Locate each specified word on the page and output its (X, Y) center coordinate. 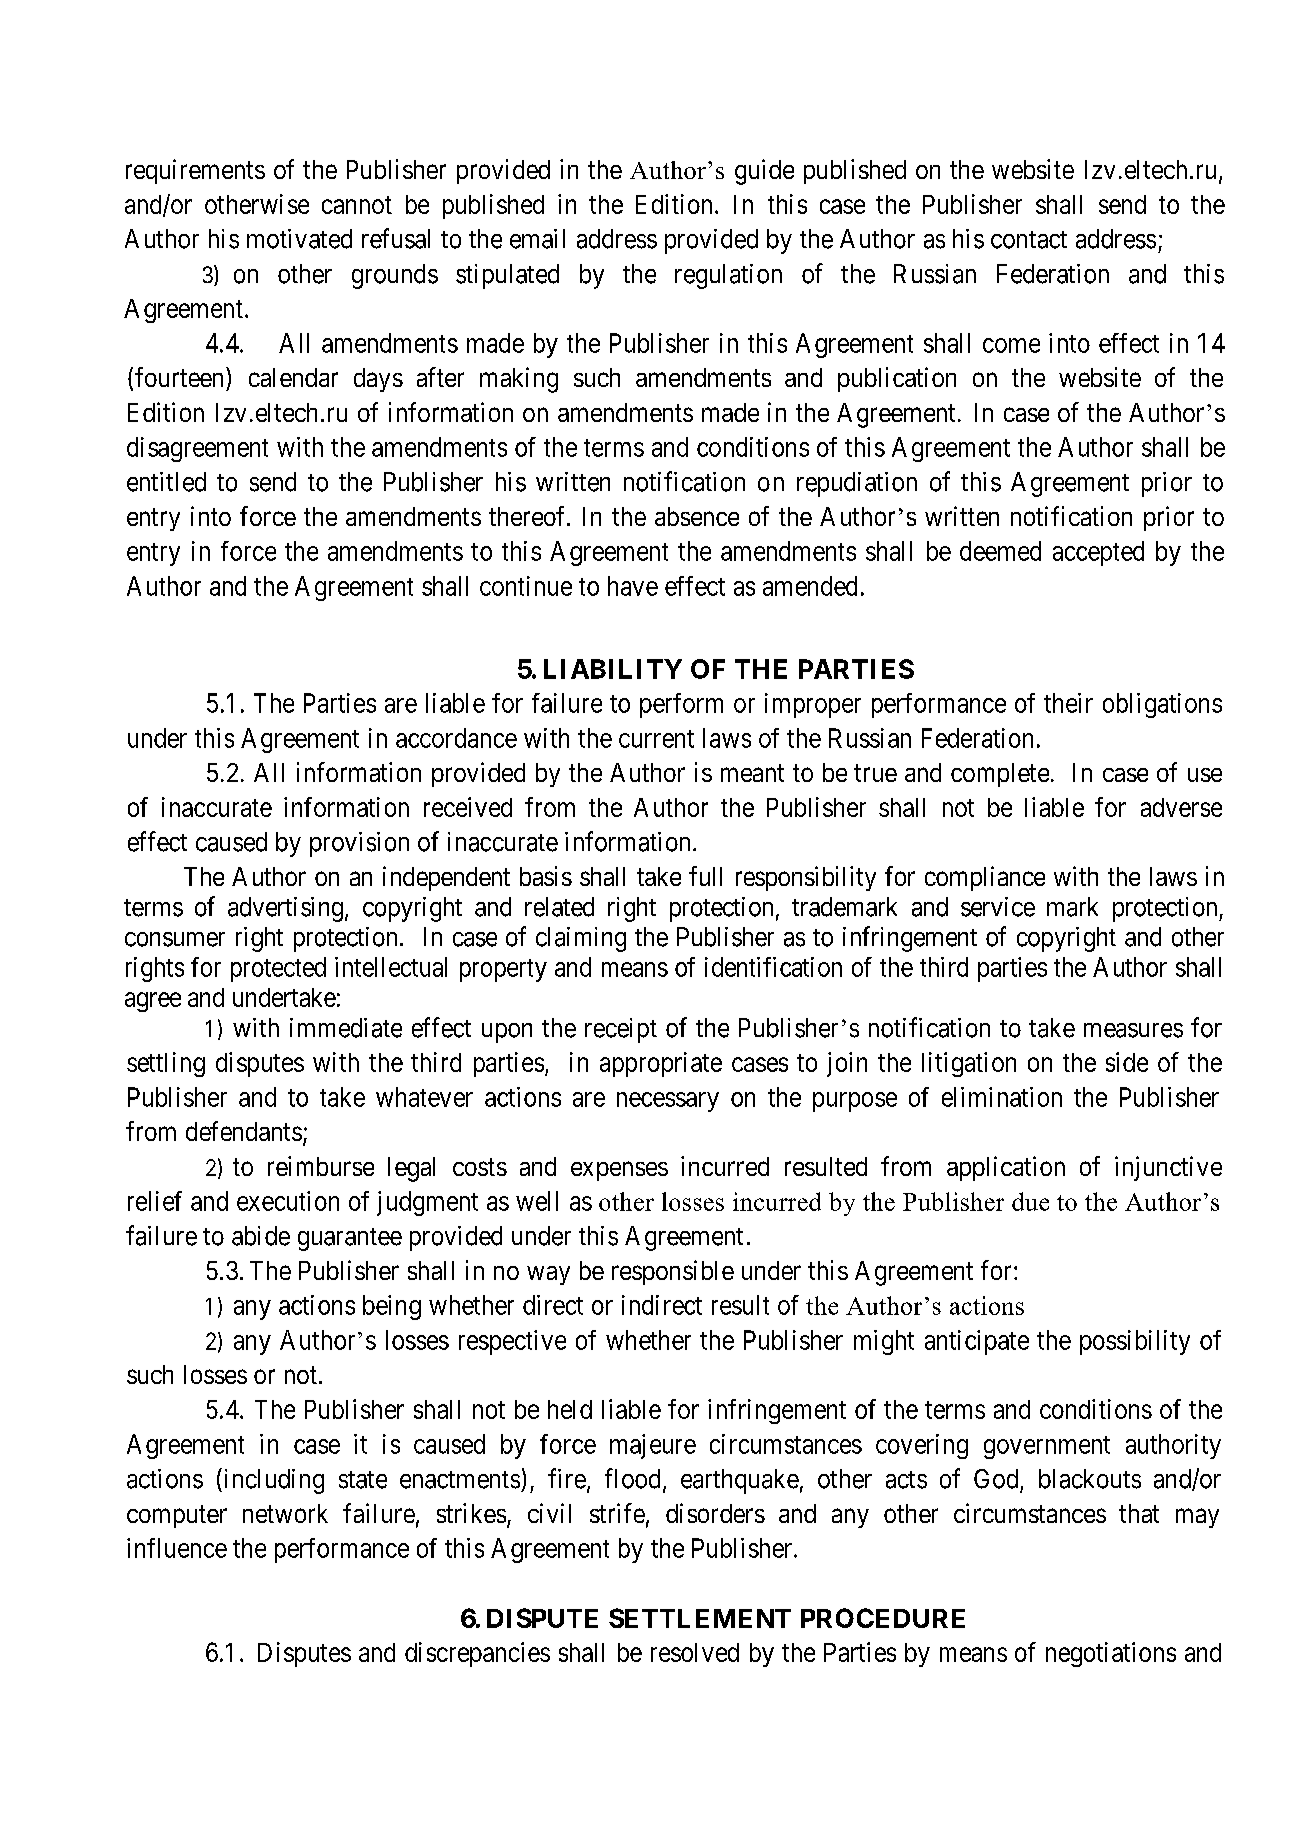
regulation (728, 276)
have (633, 586)
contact (1029, 240)
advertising (285, 909)
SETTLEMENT (700, 1618)
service (998, 907)
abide (261, 1236)
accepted (1098, 553)
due (1030, 1201)
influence (177, 1548)
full (705, 876)
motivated (299, 239)
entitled (166, 482)
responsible (673, 1272)
